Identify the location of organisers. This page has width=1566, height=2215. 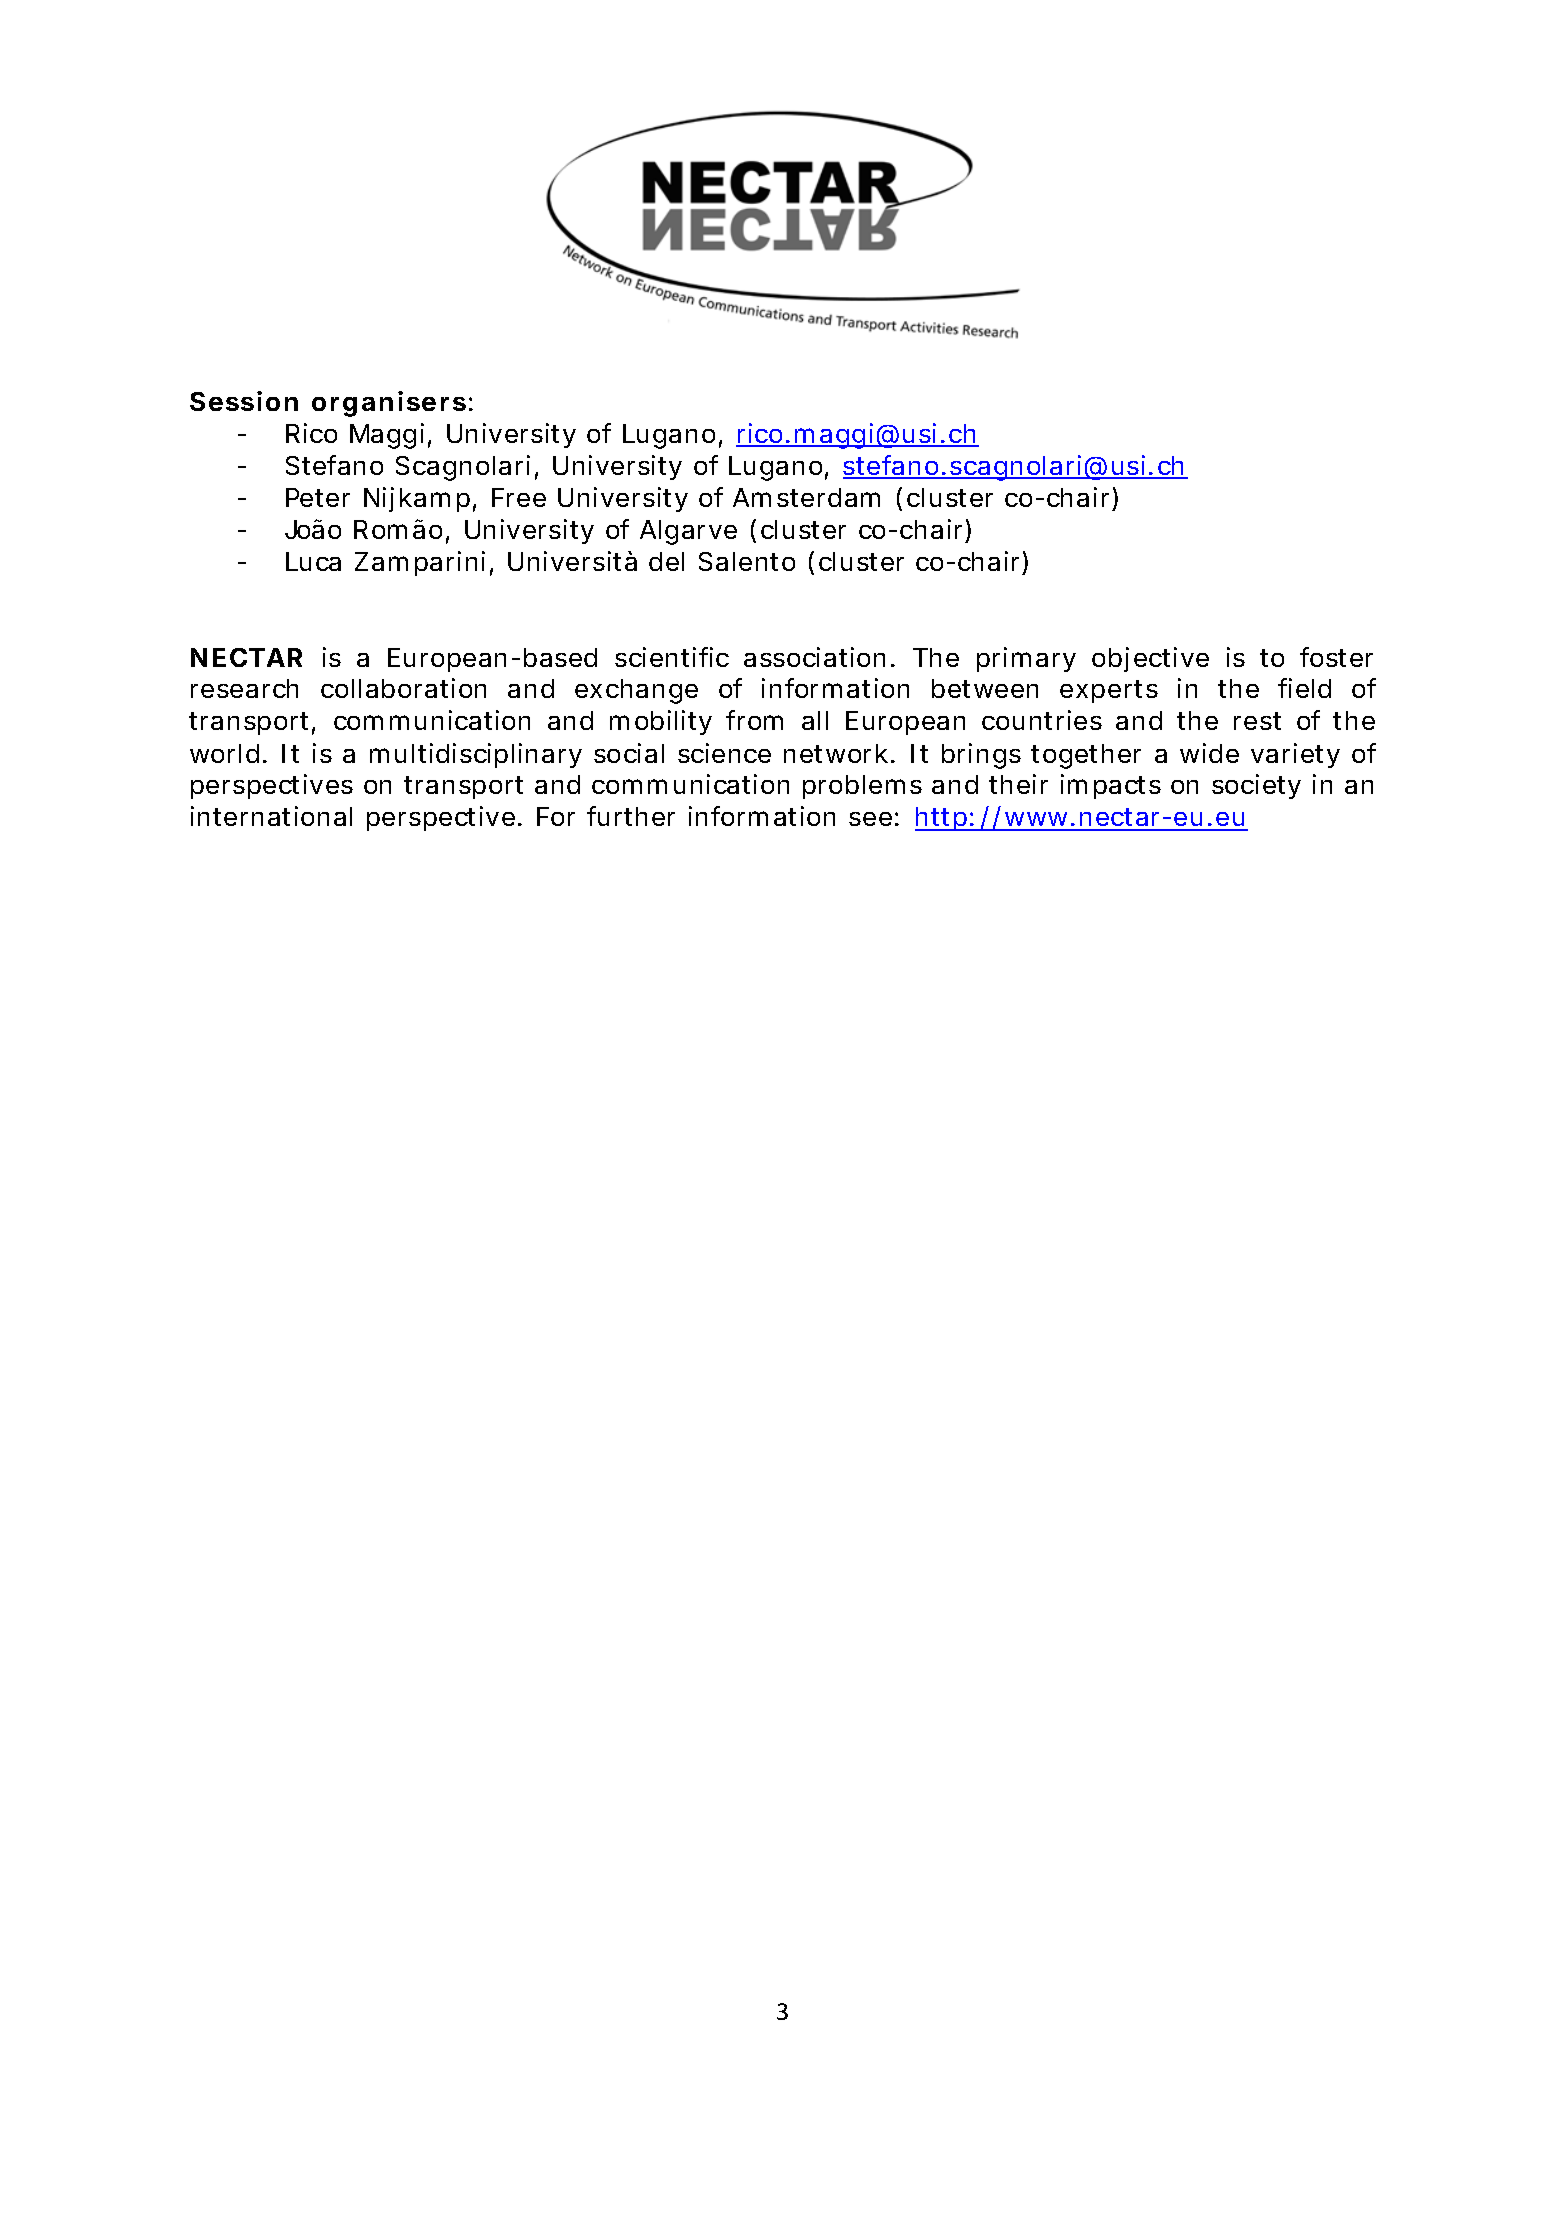
(389, 404).
